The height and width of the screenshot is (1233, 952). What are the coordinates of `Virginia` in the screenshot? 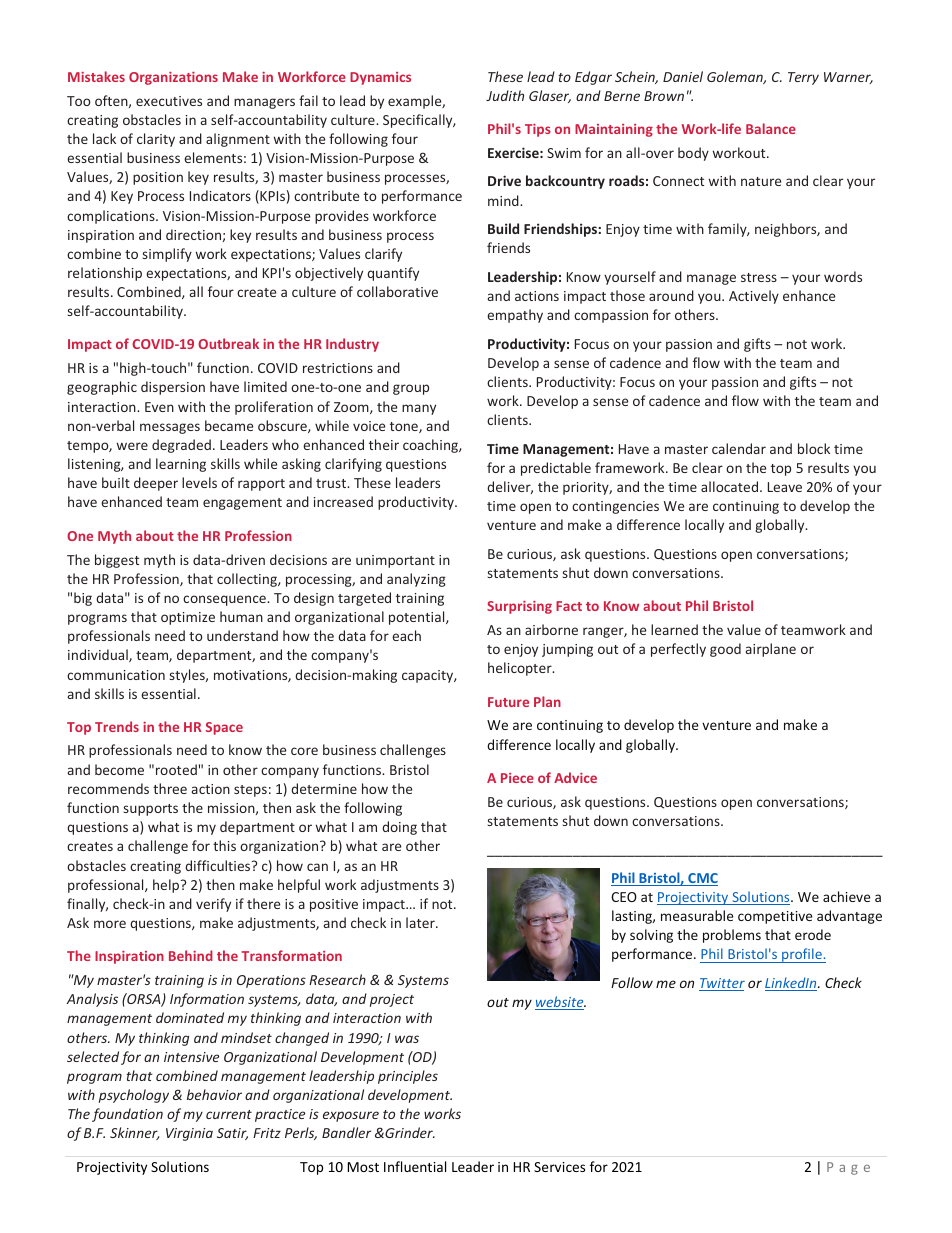 It's located at (189, 1134).
